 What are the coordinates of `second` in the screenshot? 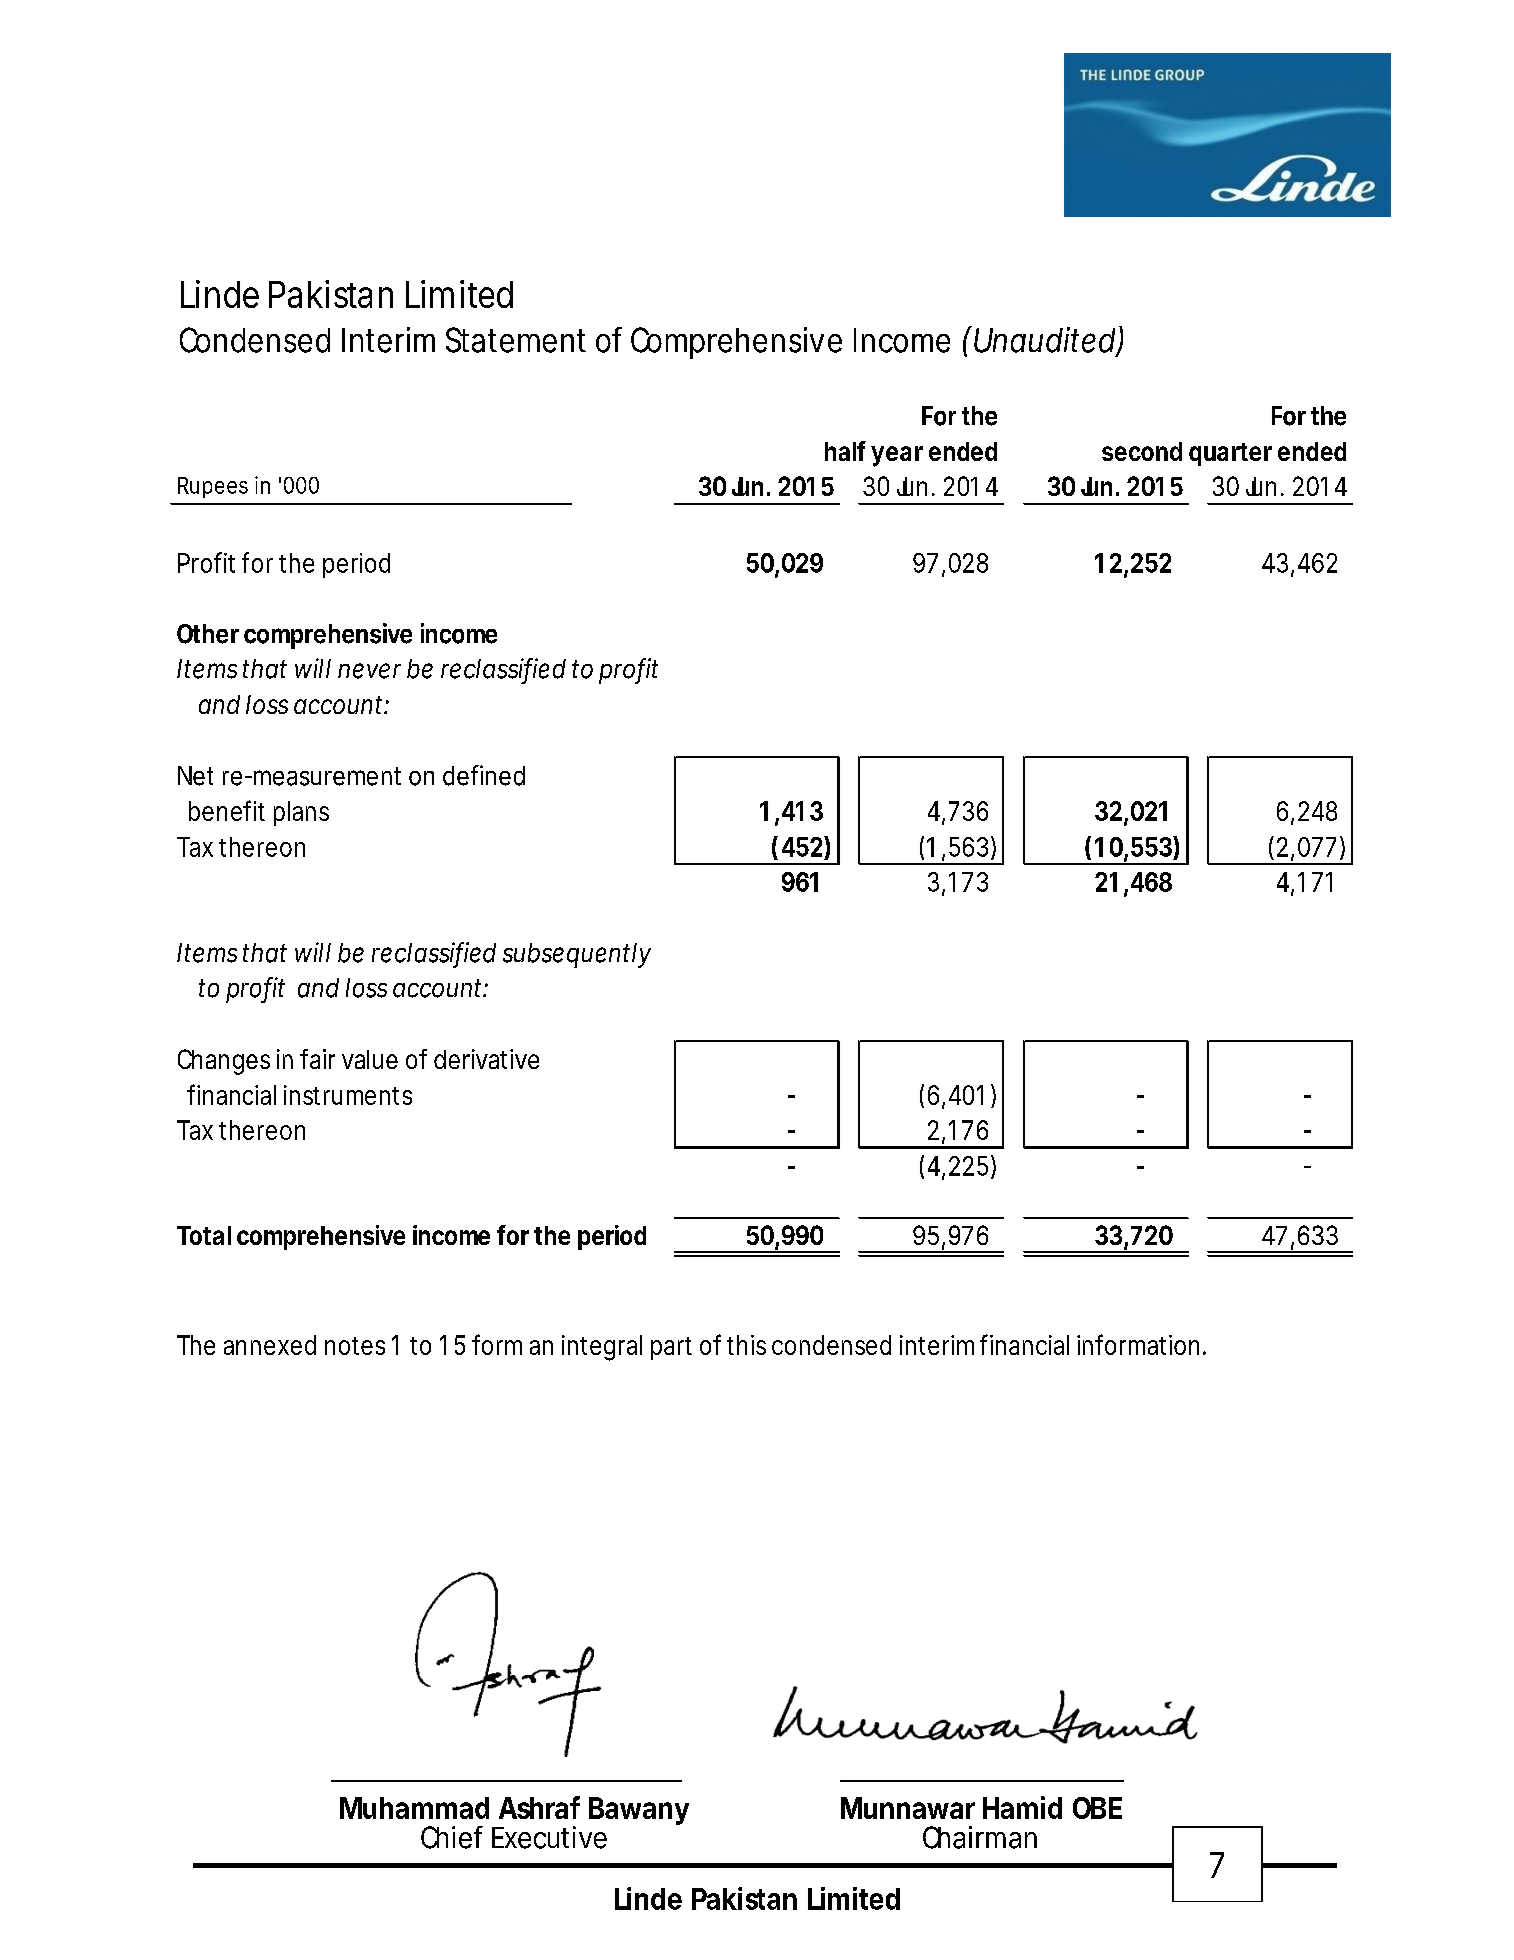 It's located at (1142, 451).
